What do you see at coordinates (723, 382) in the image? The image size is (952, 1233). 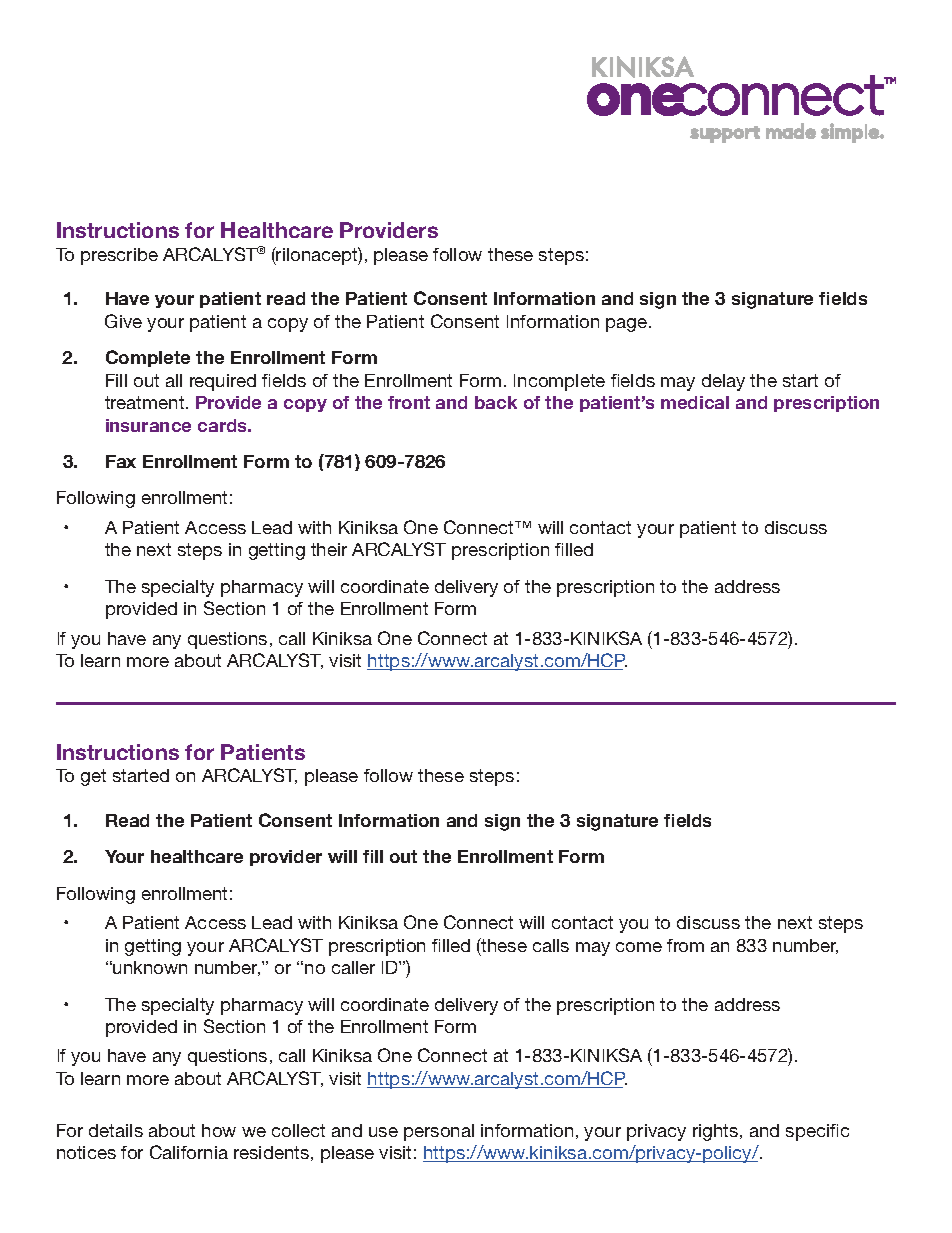 I see `delay` at bounding box center [723, 382].
